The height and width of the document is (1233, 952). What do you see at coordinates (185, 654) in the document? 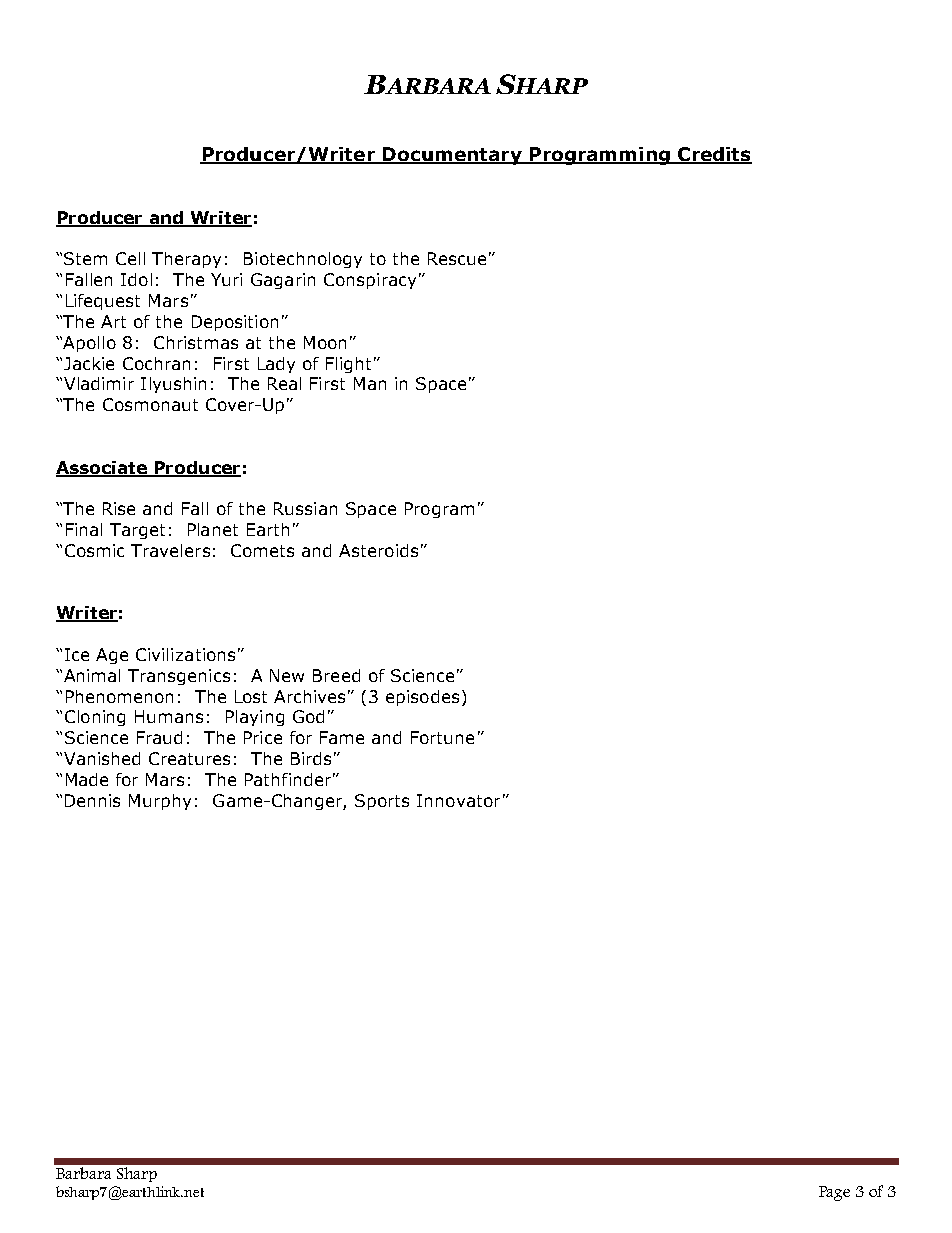
I see `Civilizations` at bounding box center [185, 654].
